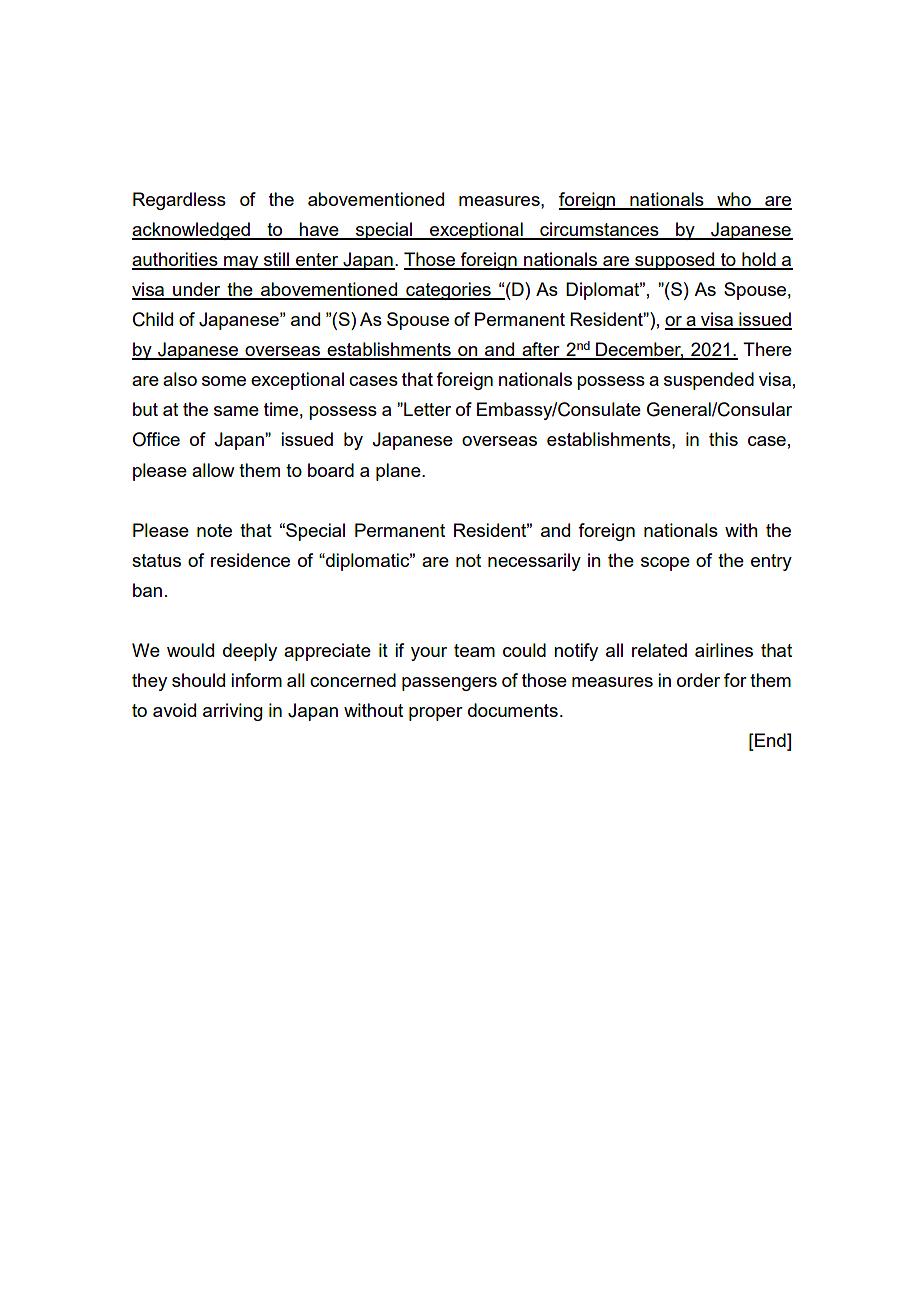  What do you see at coordinates (698, 680) in the page?
I see `order` at bounding box center [698, 680].
